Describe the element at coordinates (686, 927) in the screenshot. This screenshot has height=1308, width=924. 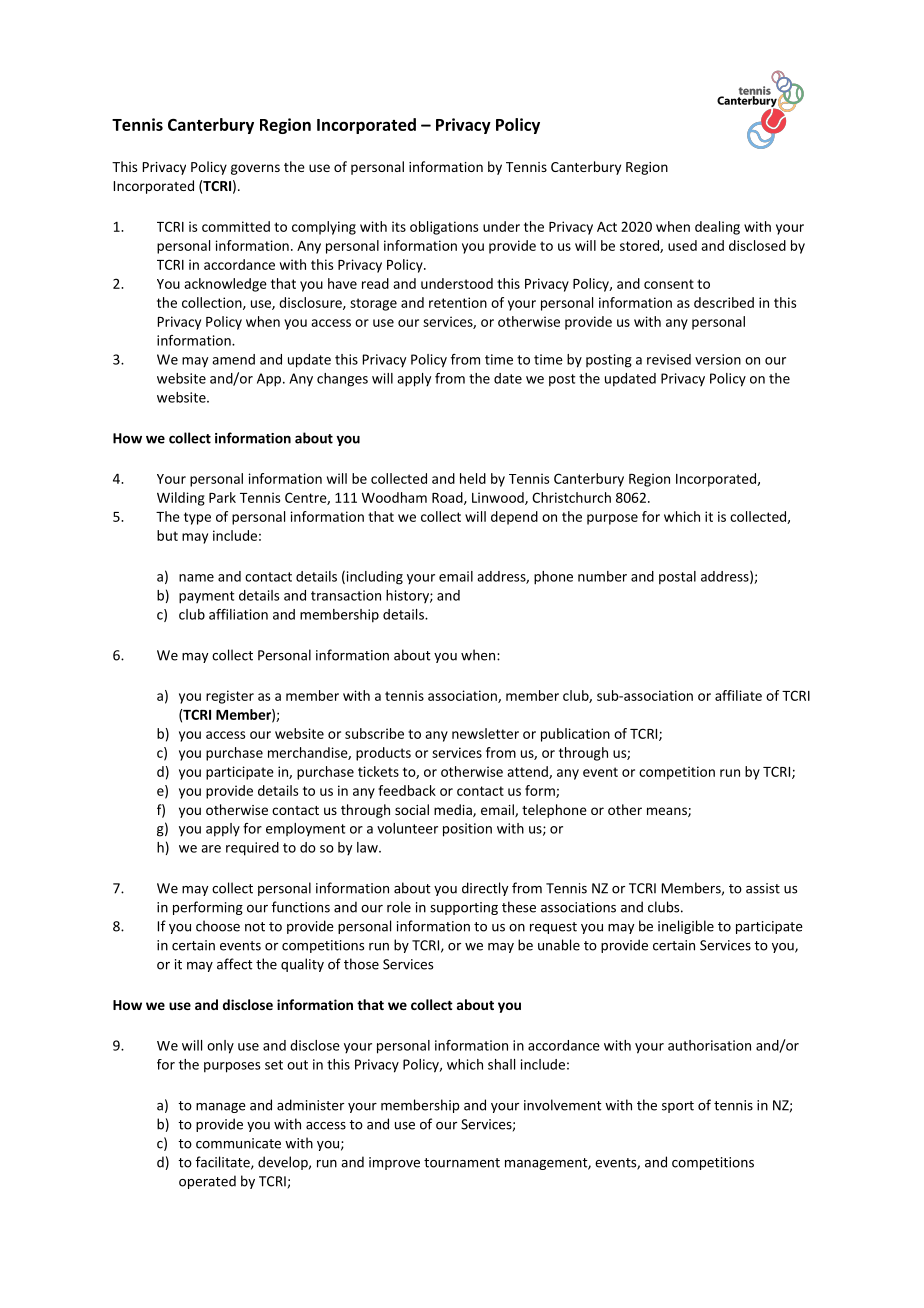
I see `ineligible` at that location.
